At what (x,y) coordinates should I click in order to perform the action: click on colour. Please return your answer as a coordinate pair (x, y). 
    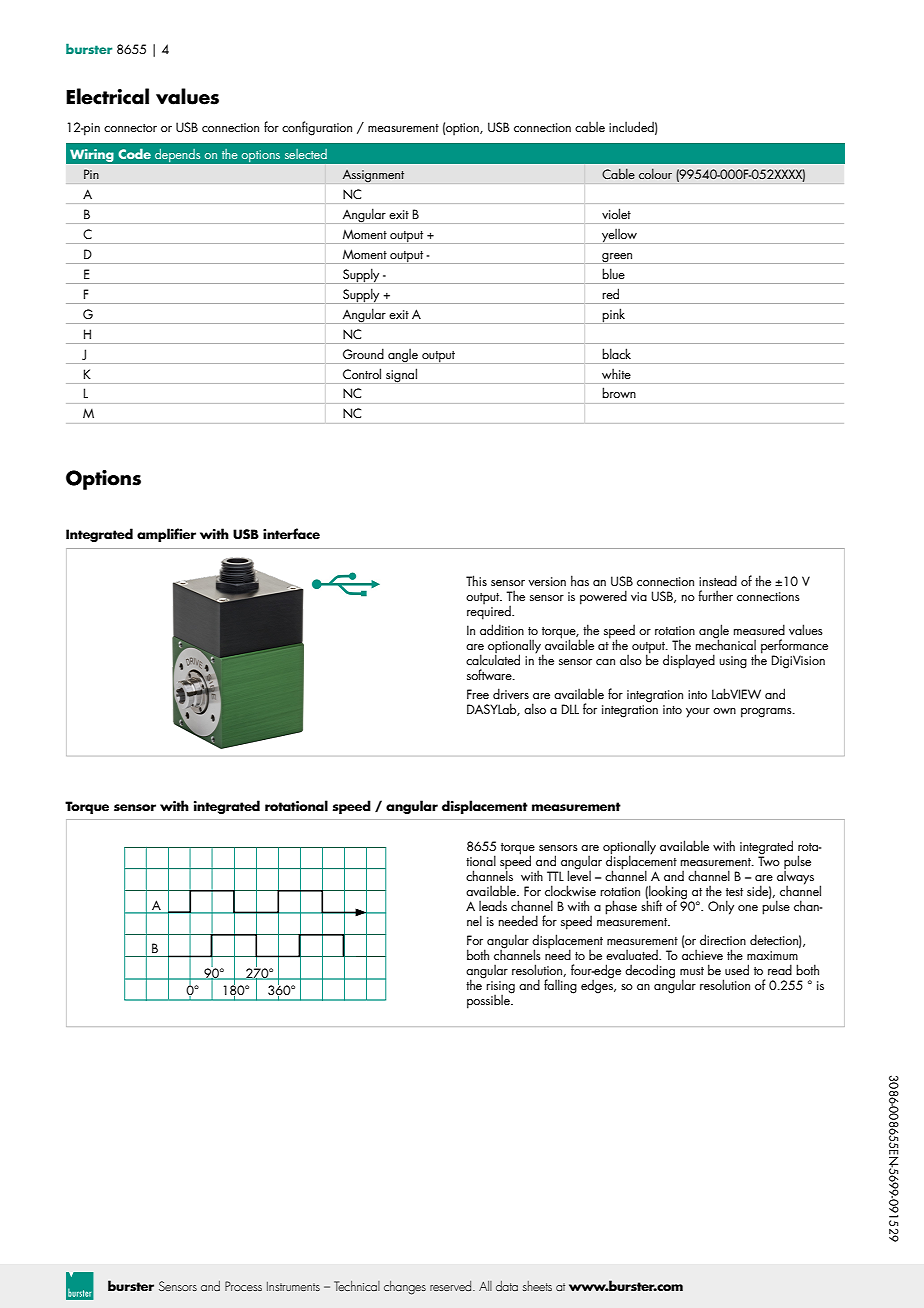
    Looking at the image, I should click on (655, 173).
